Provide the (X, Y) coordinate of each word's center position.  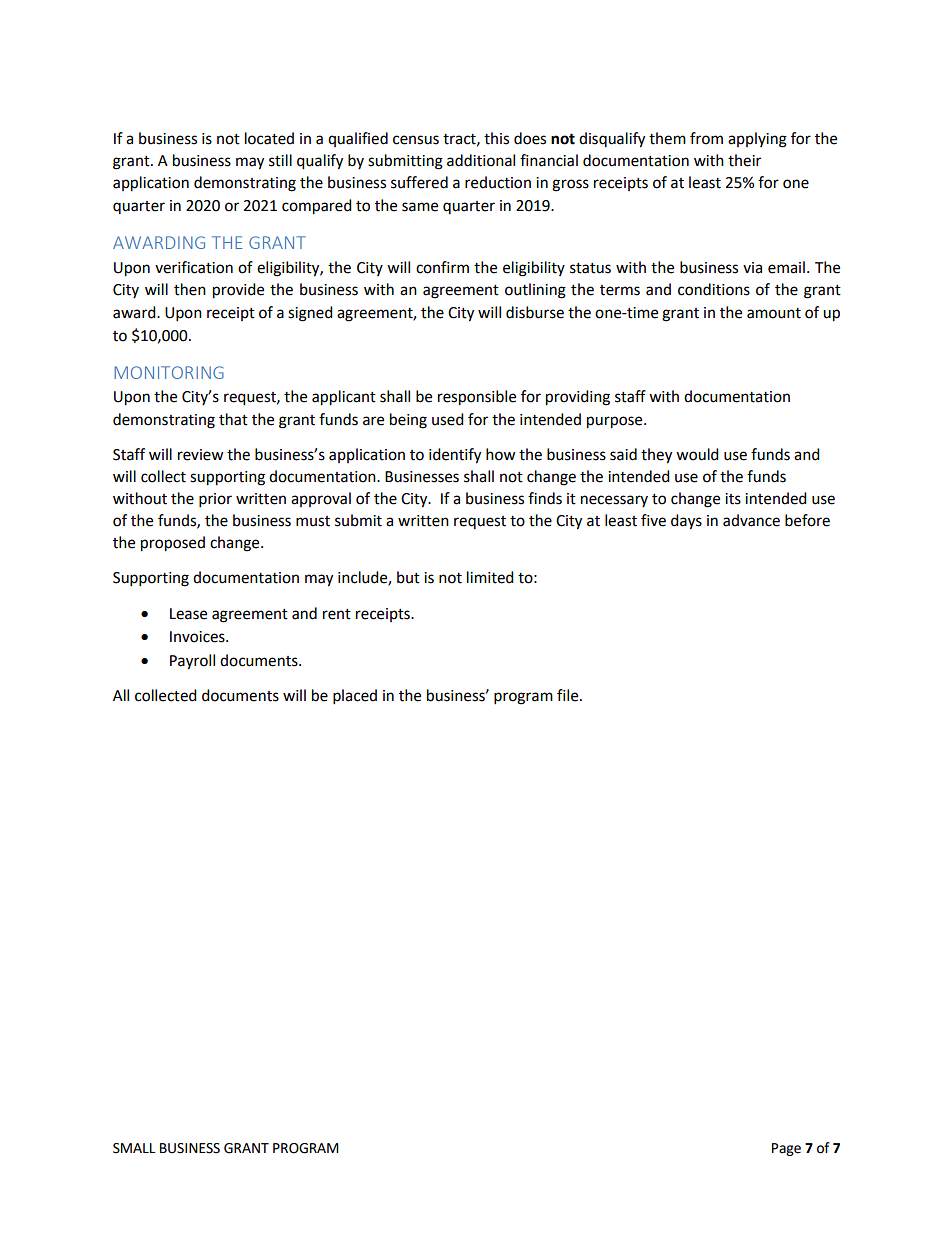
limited (490, 577)
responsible (477, 398)
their (744, 160)
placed (355, 697)
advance (751, 520)
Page (786, 1149)
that (233, 419)
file (569, 695)
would (697, 454)
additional (481, 160)
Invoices (198, 637)
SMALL (134, 1148)
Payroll (192, 662)
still (280, 160)
